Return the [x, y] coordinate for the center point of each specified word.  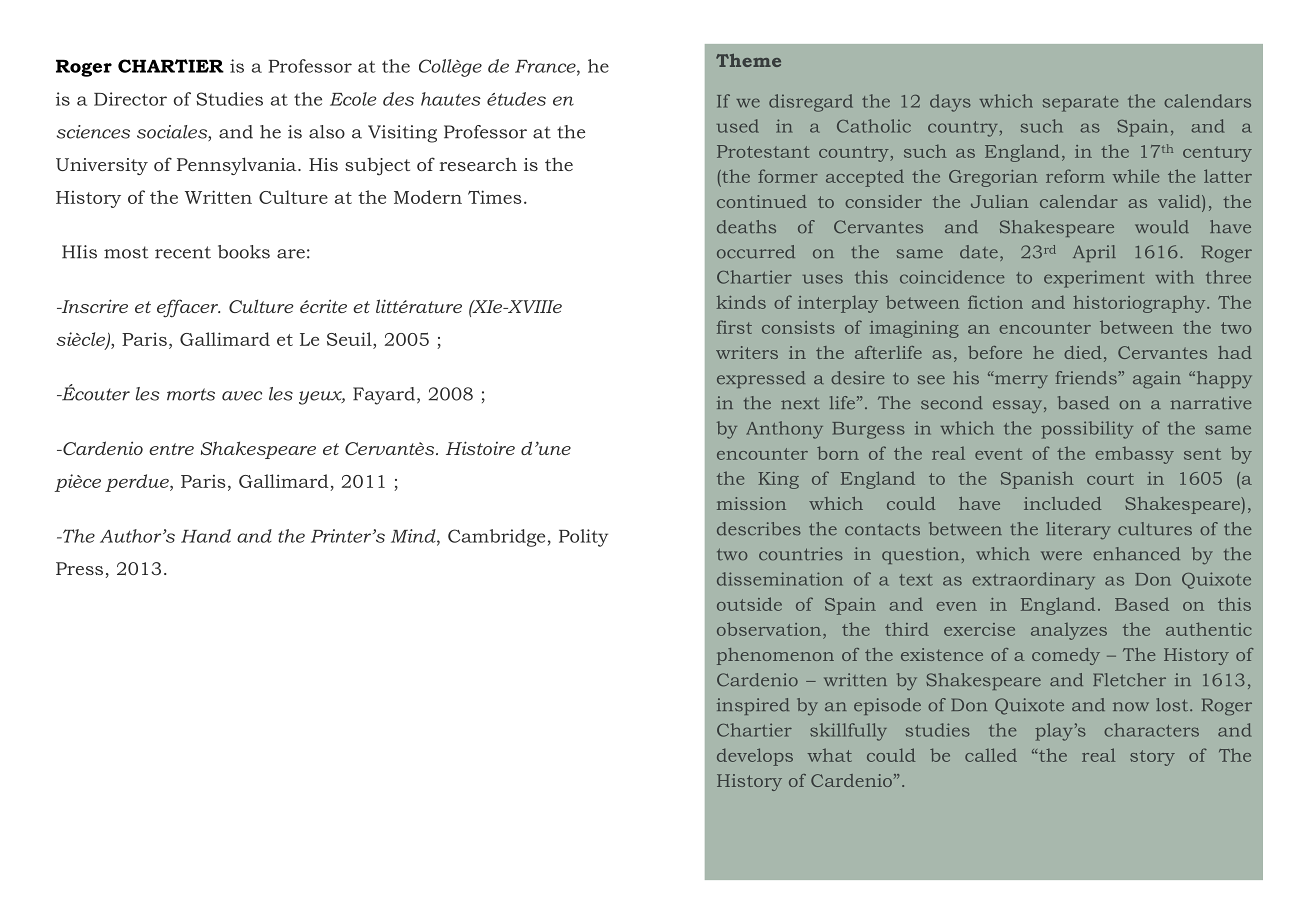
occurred [756, 252]
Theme [748, 60]
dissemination [780, 579]
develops [755, 757]
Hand [206, 536]
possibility [1087, 430]
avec [242, 396]
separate [1080, 104]
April [1094, 253]
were [1061, 556]
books [244, 252]
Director [130, 99]
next [800, 403]
